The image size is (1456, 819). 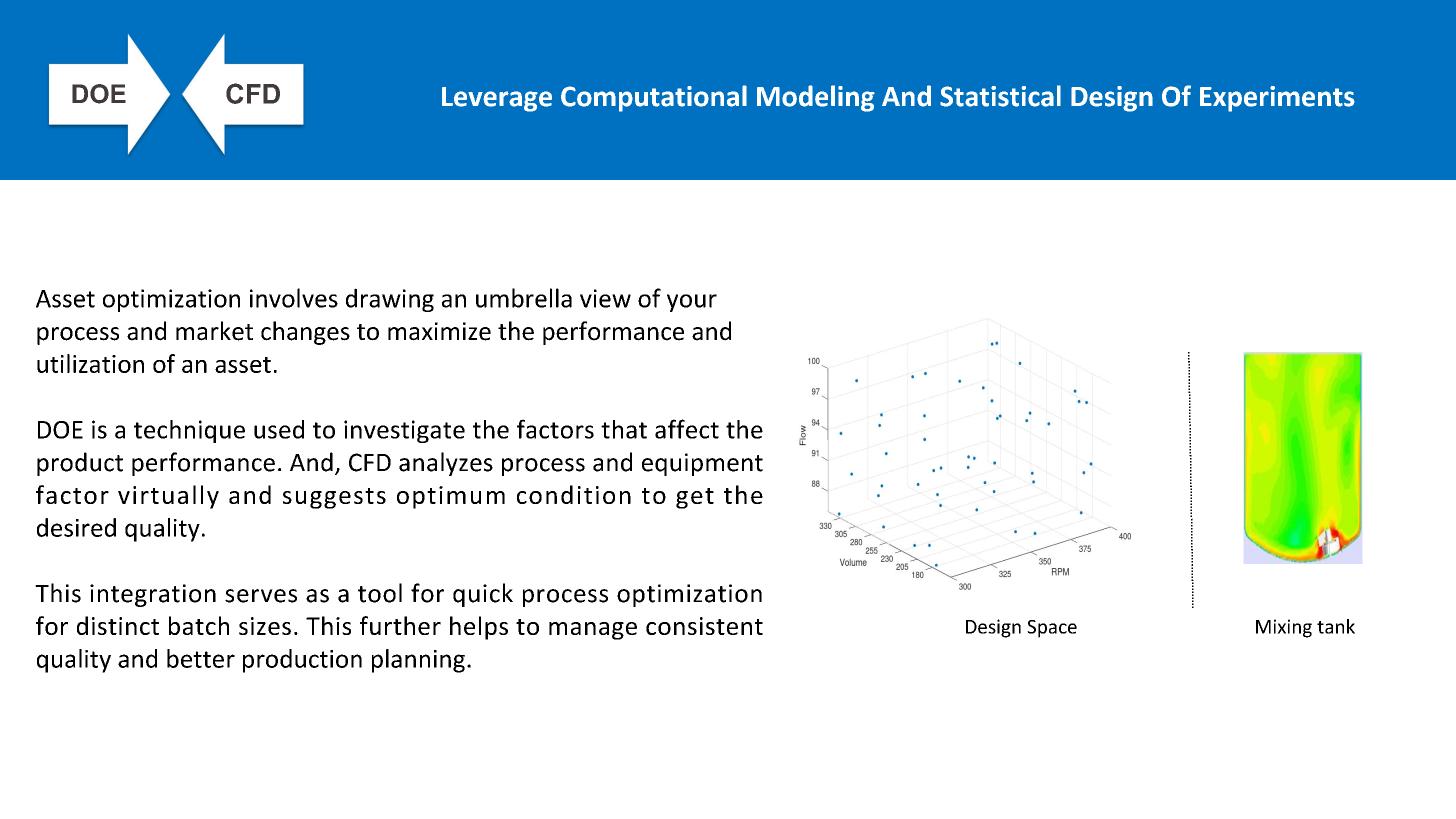 What do you see at coordinates (654, 98) in the document?
I see `Computational` at bounding box center [654, 98].
